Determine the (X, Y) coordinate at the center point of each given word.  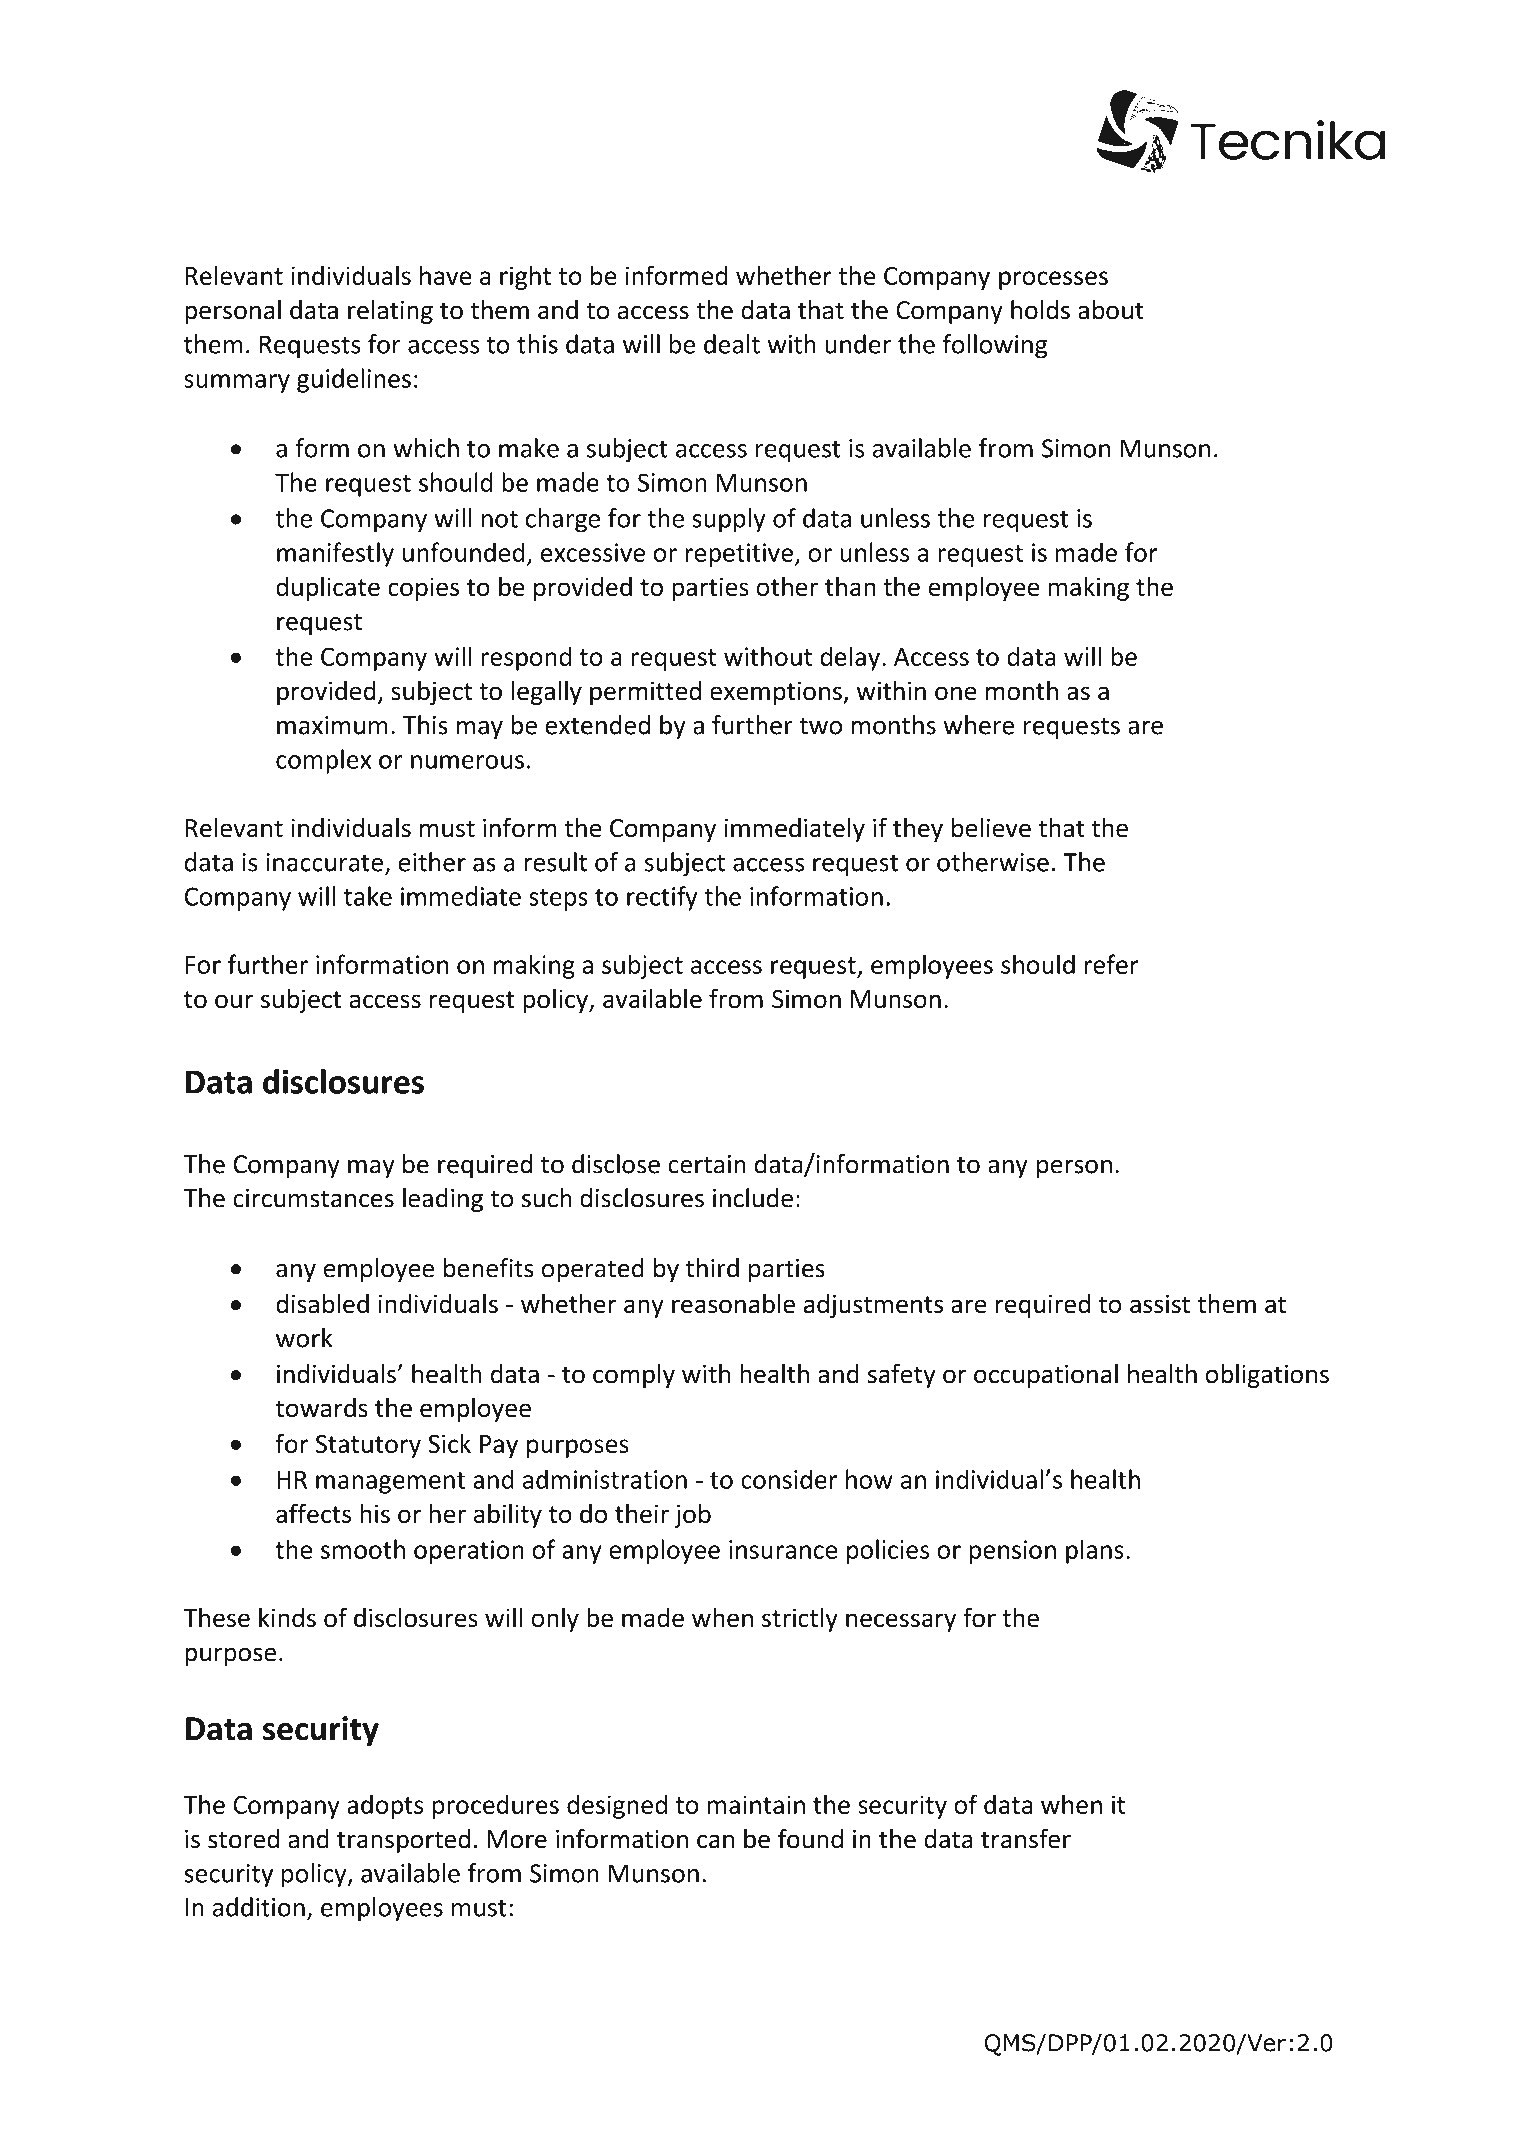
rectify (662, 898)
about (1111, 310)
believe (991, 828)
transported (403, 1841)
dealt (732, 344)
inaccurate (324, 862)
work (304, 1338)
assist (1160, 1304)
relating (390, 312)
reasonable (733, 1304)
